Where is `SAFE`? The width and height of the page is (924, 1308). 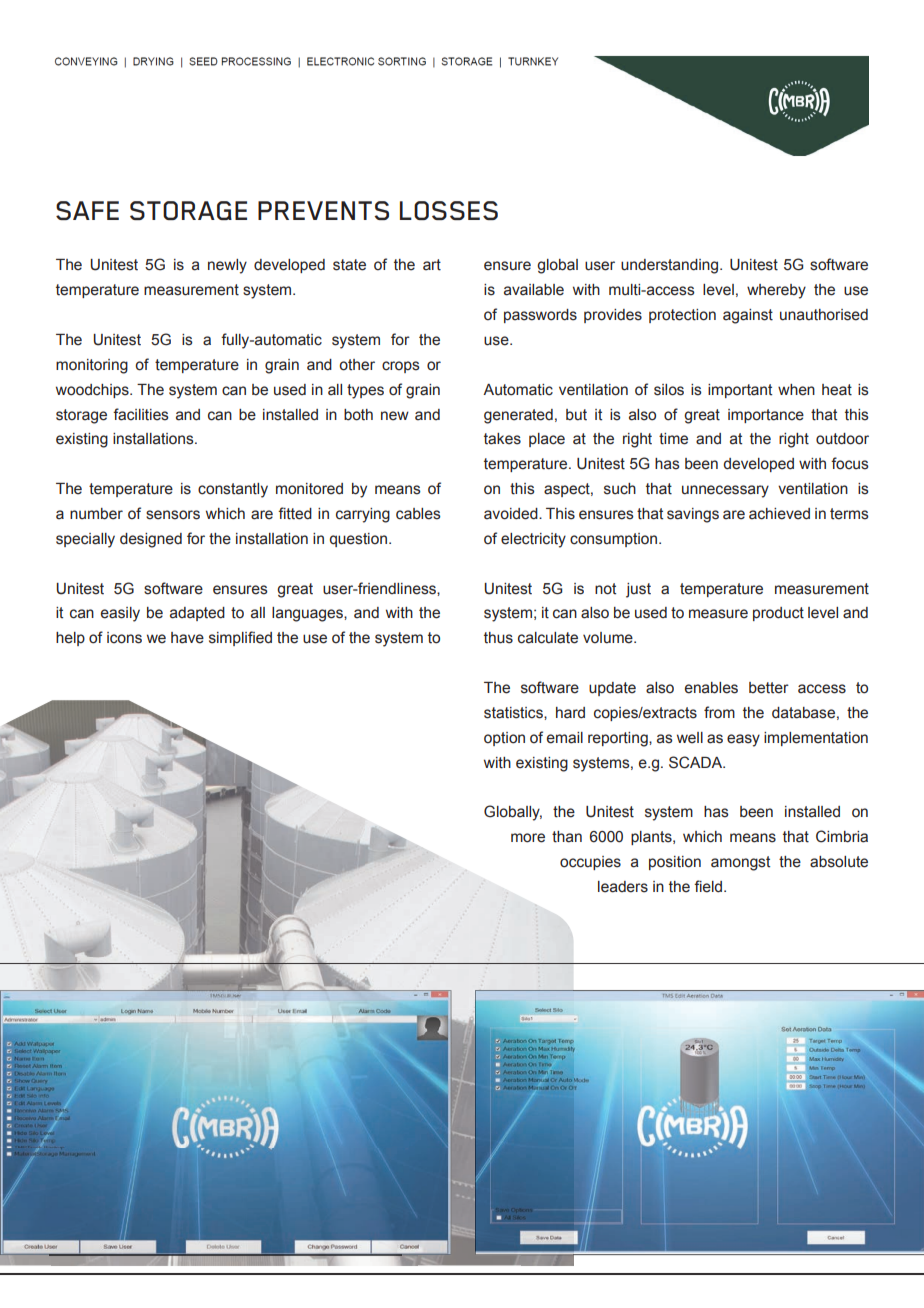
SAFE is located at coordinates (87, 210).
